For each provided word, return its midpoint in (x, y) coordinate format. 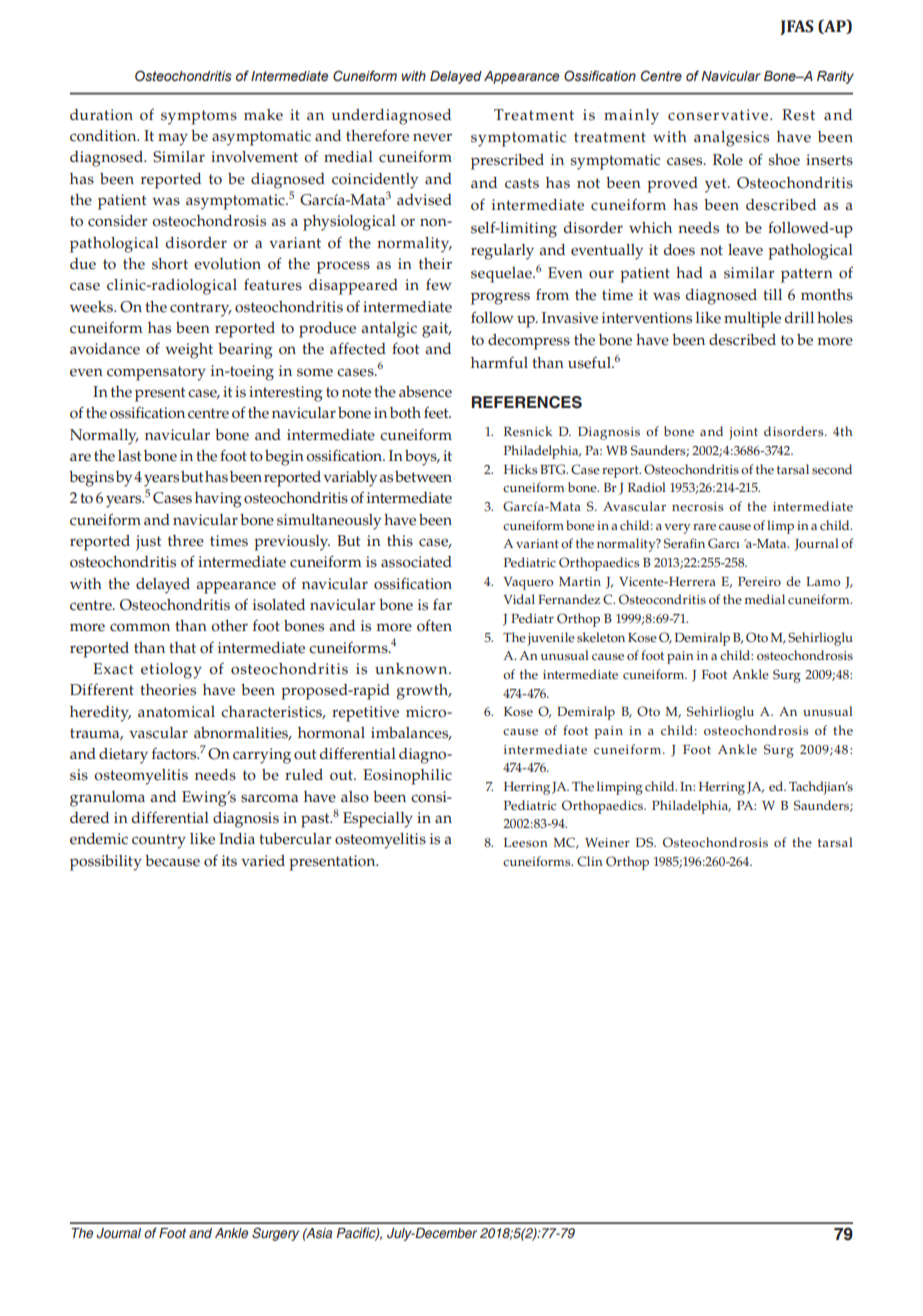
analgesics (731, 139)
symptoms (199, 117)
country (159, 841)
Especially (378, 820)
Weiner (607, 843)
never (432, 137)
